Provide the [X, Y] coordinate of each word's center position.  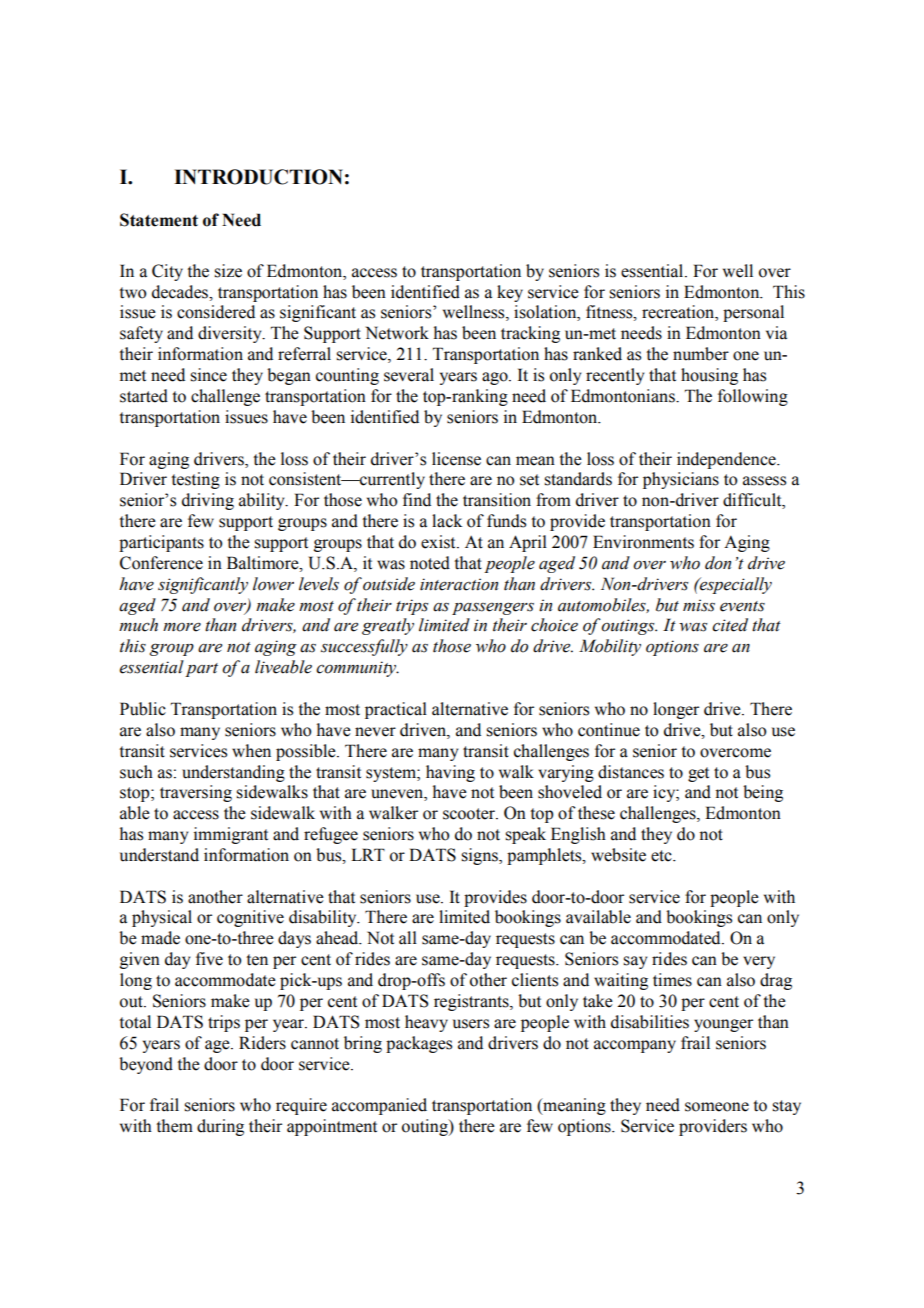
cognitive [250, 918]
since [208, 375]
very [759, 962]
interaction [459, 584]
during [220, 1127]
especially [734, 585]
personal [753, 313]
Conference [161, 563]
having [450, 773]
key [510, 293]
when [251, 751]
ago [496, 378]
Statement [159, 220]
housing [709, 376]
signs [480, 856]
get [698, 774]
